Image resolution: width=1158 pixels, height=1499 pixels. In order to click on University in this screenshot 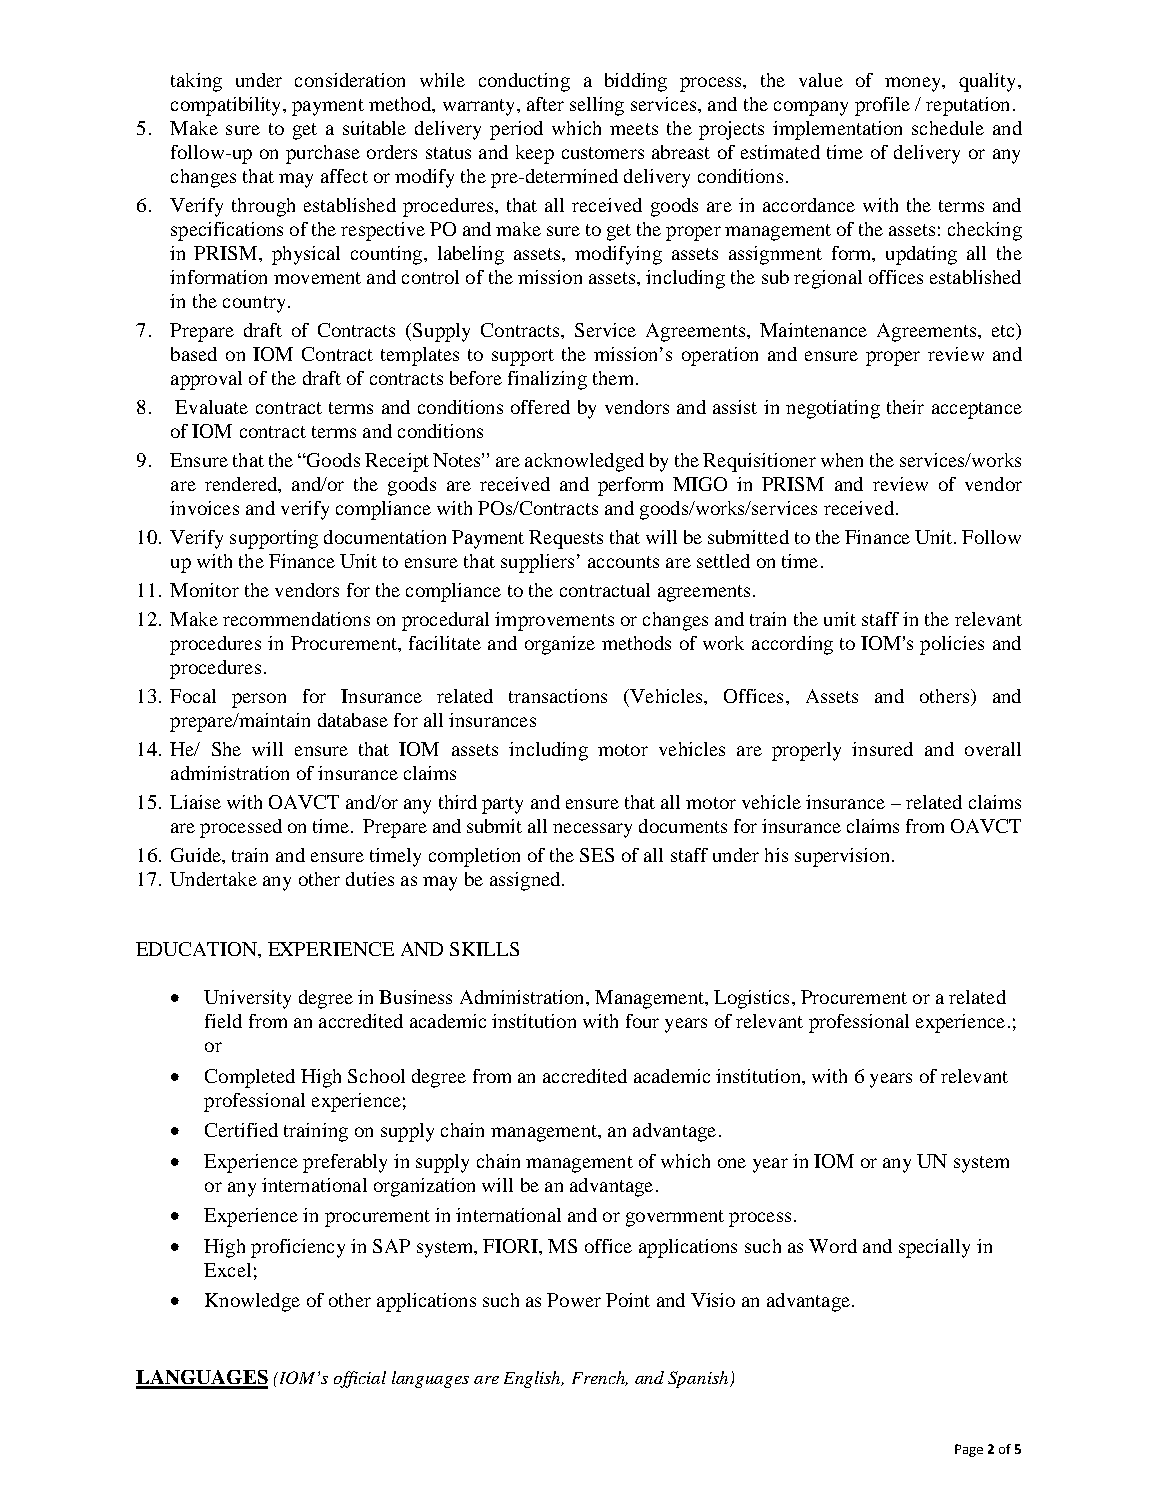, I will do `click(247, 999)`.
